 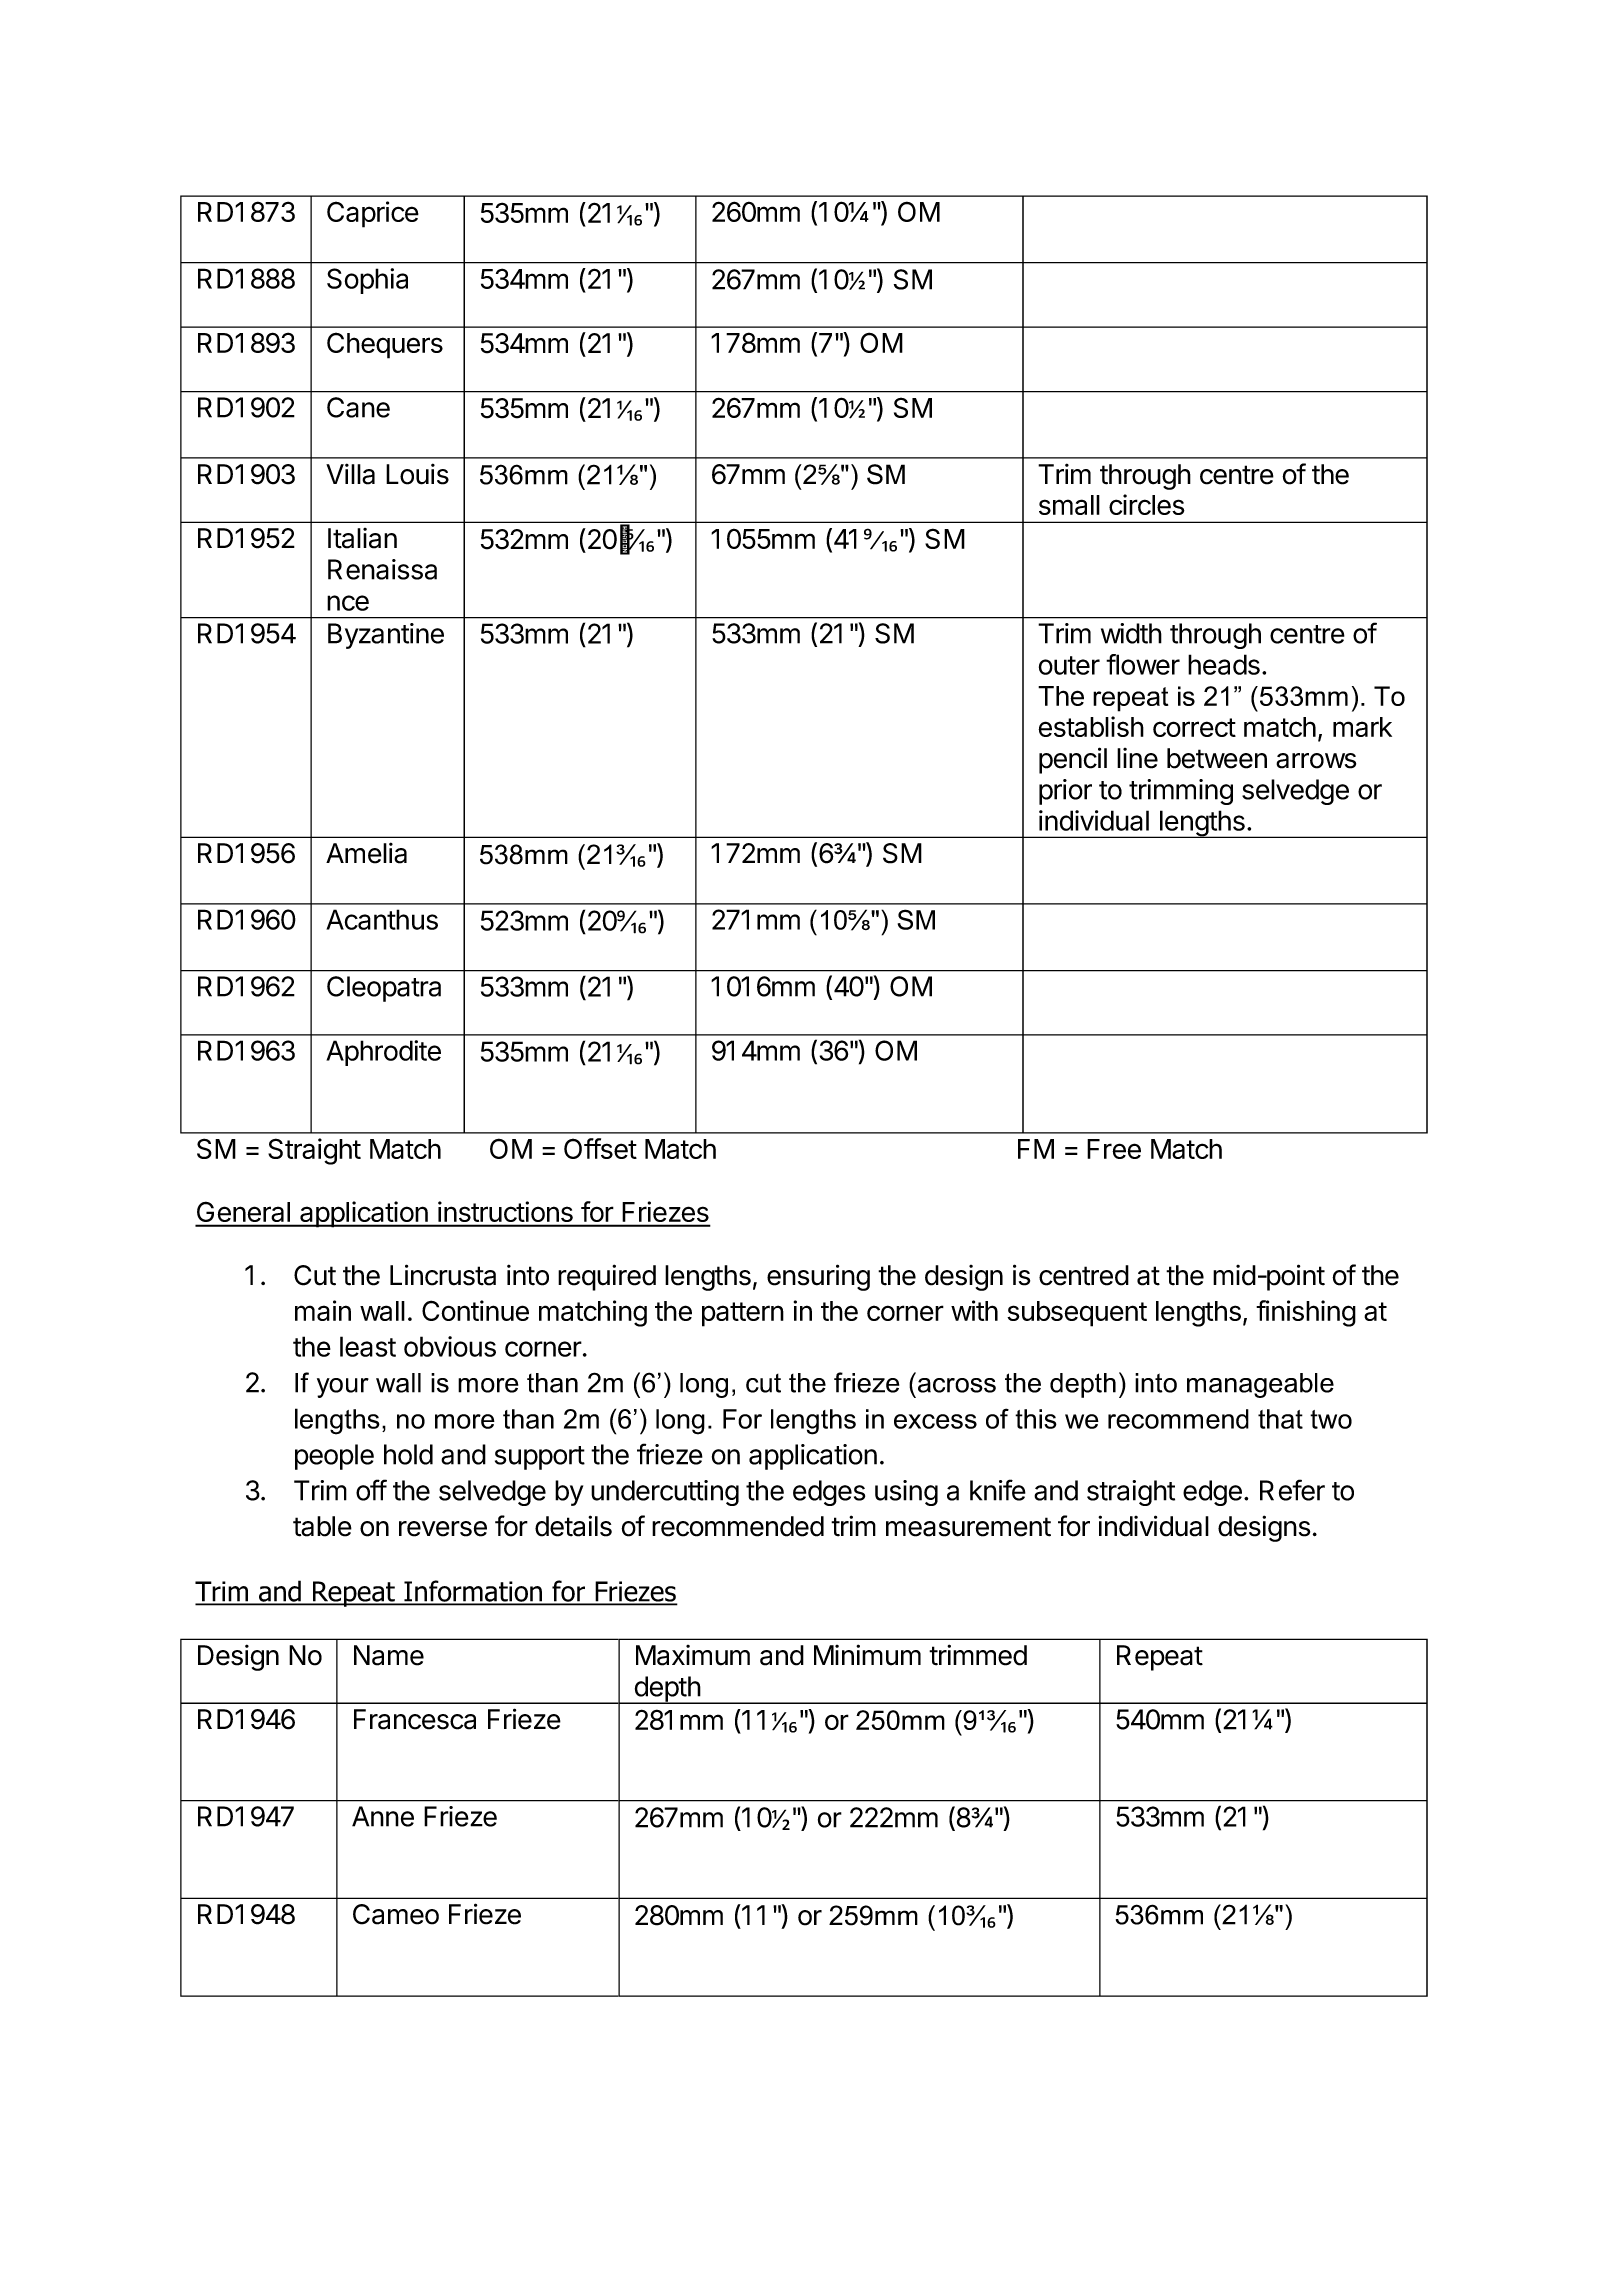 What do you see at coordinates (366, 853) in the document?
I see `Amelia` at bounding box center [366, 853].
